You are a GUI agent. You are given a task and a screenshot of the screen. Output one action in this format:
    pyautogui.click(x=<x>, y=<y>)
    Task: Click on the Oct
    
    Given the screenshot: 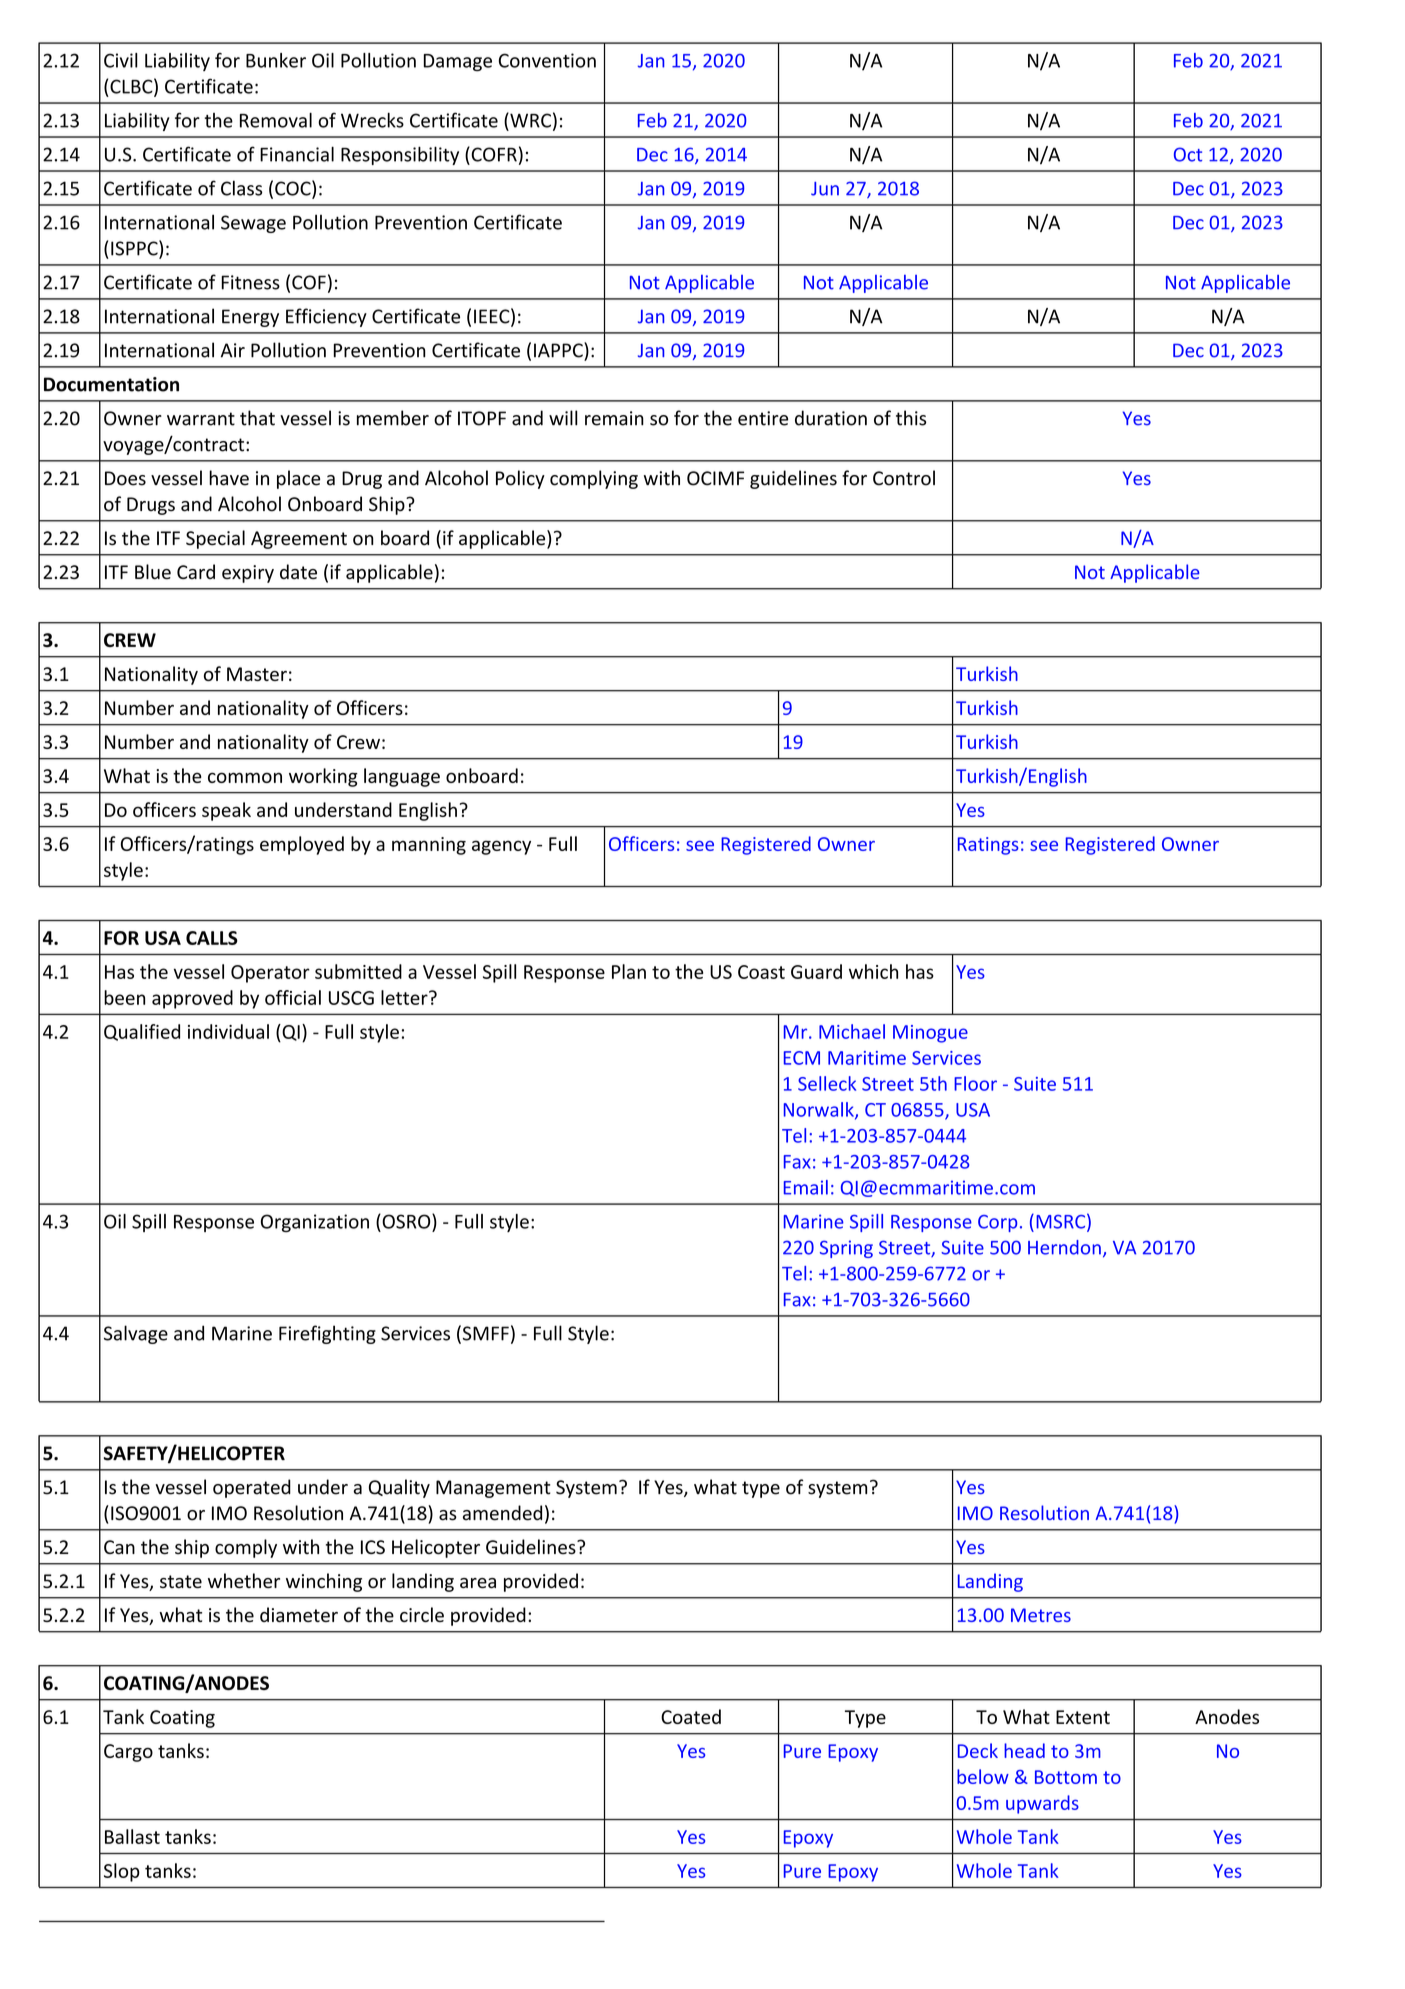 What is the action you would take?
    pyautogui.click(x=1188, y=154)
